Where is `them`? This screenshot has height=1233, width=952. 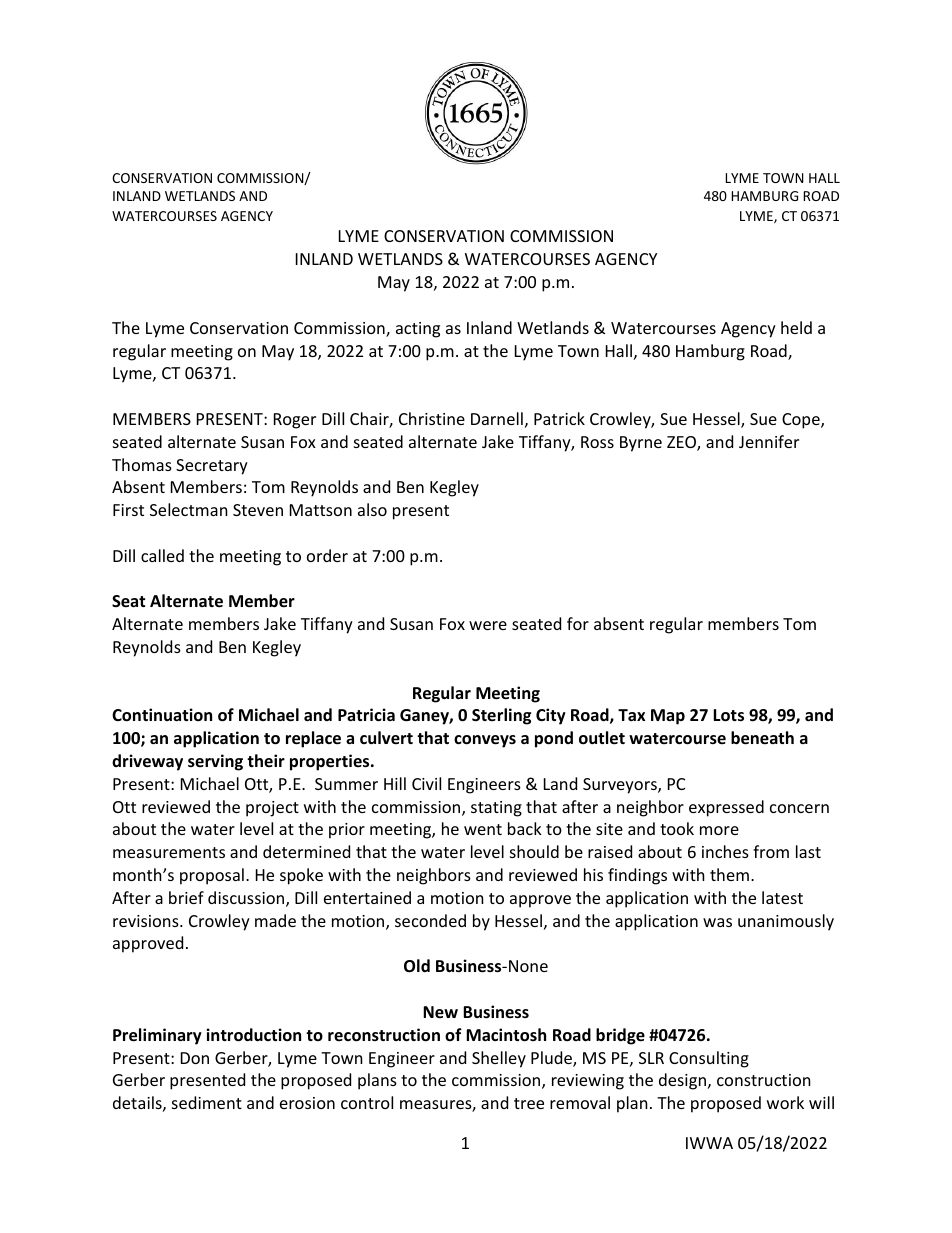
them is located at coordinates (729, 874).
